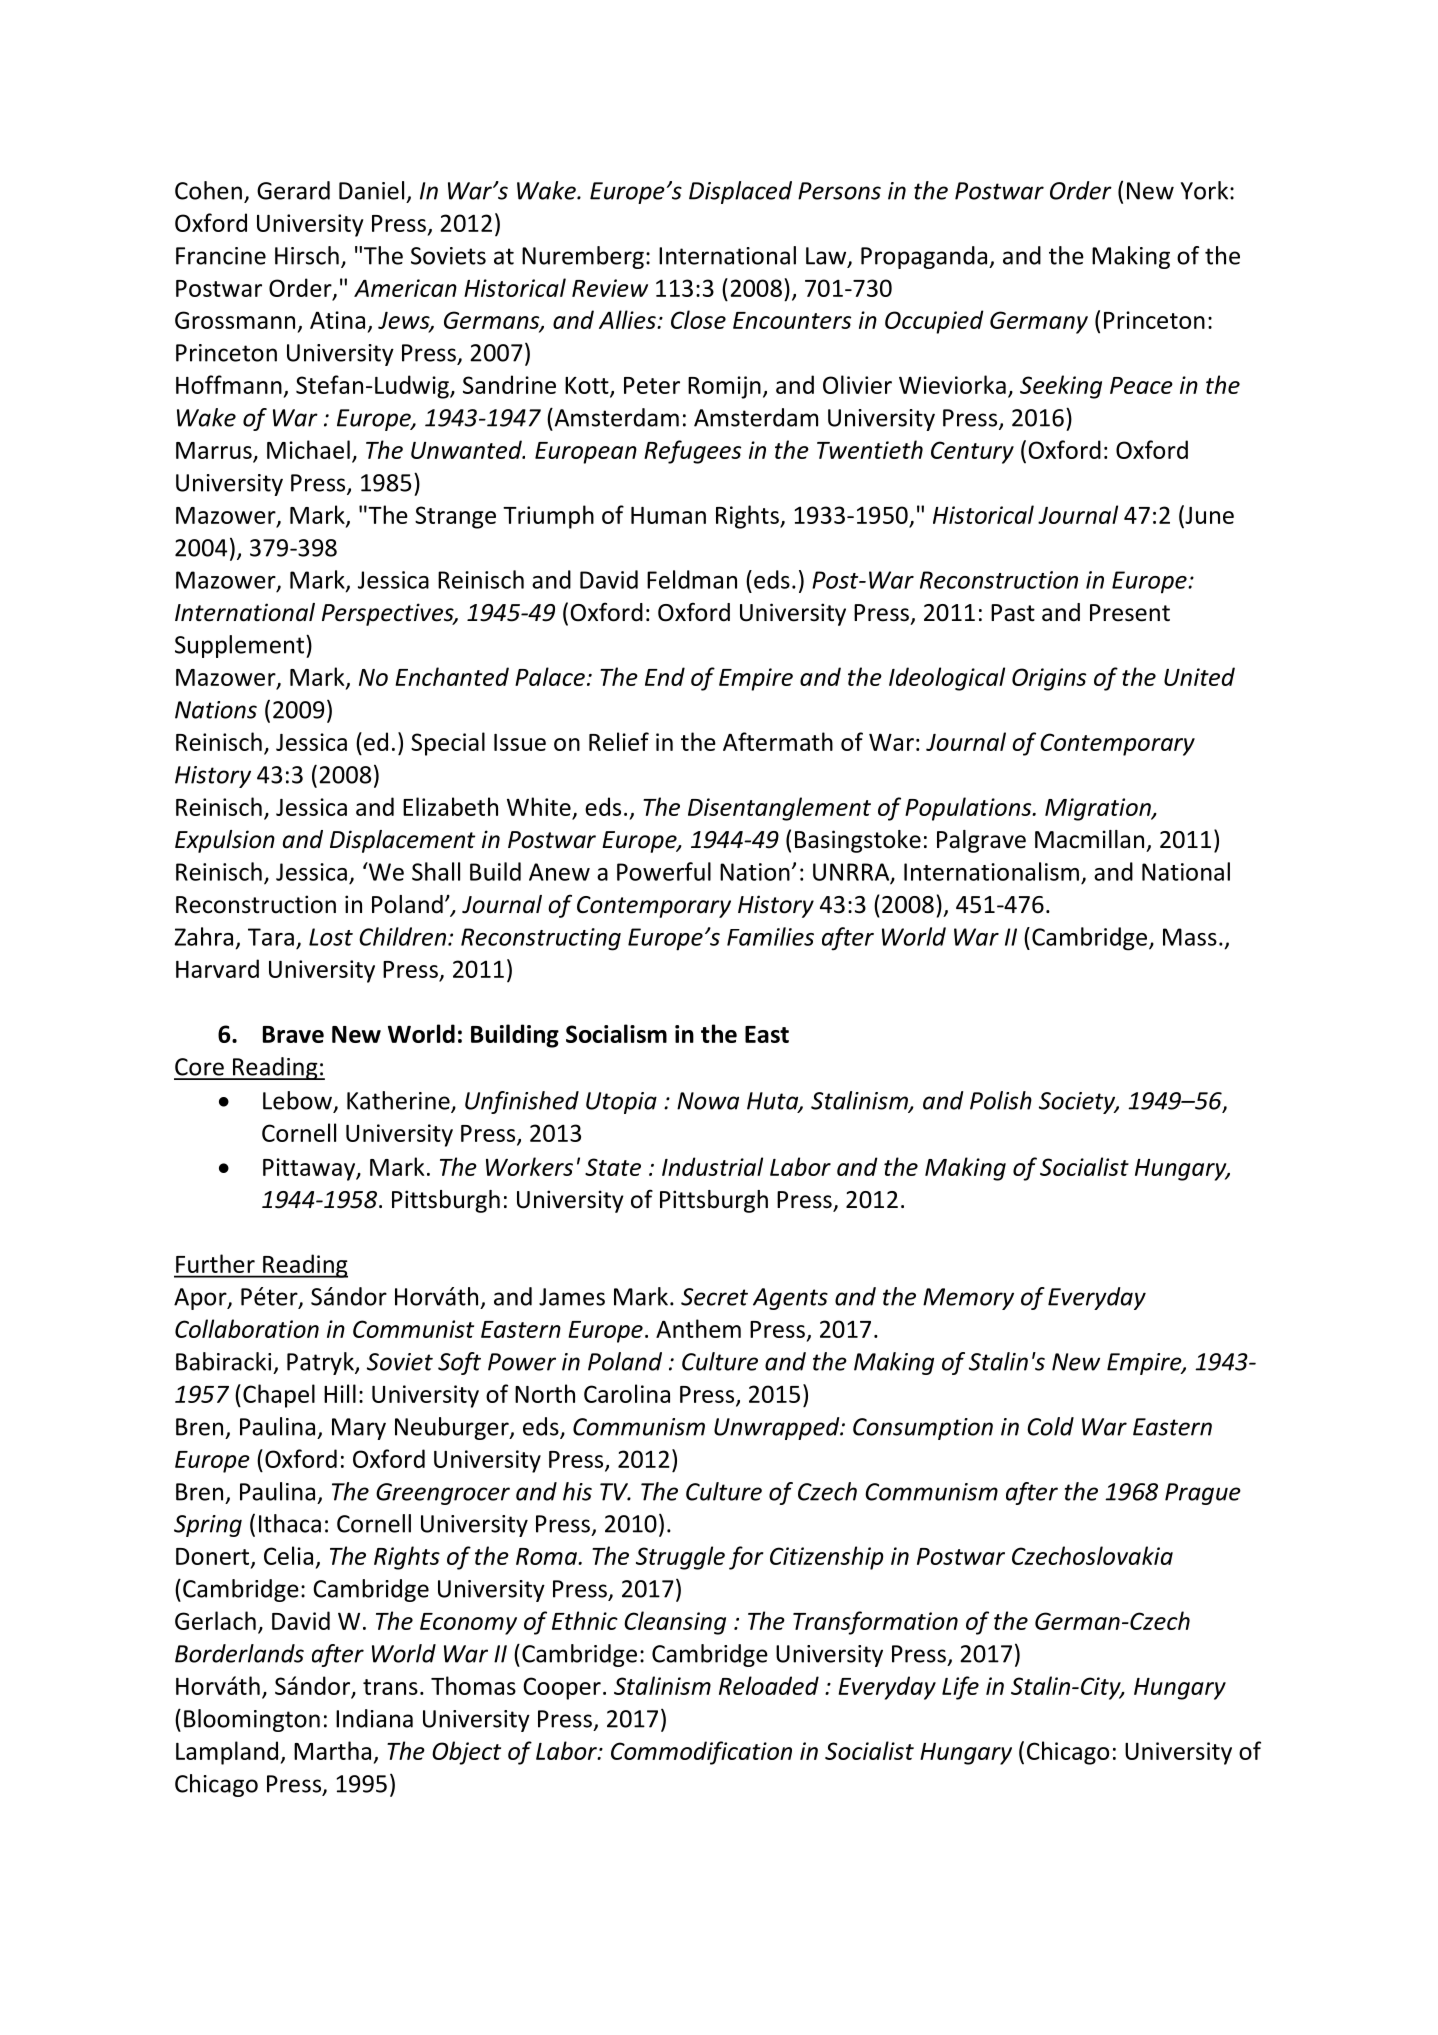 The width and height of the screenshot is (1438, 2035). Describe the element at coordinates (740, 192) in the screenshot. I see `Displaced` at that location.
